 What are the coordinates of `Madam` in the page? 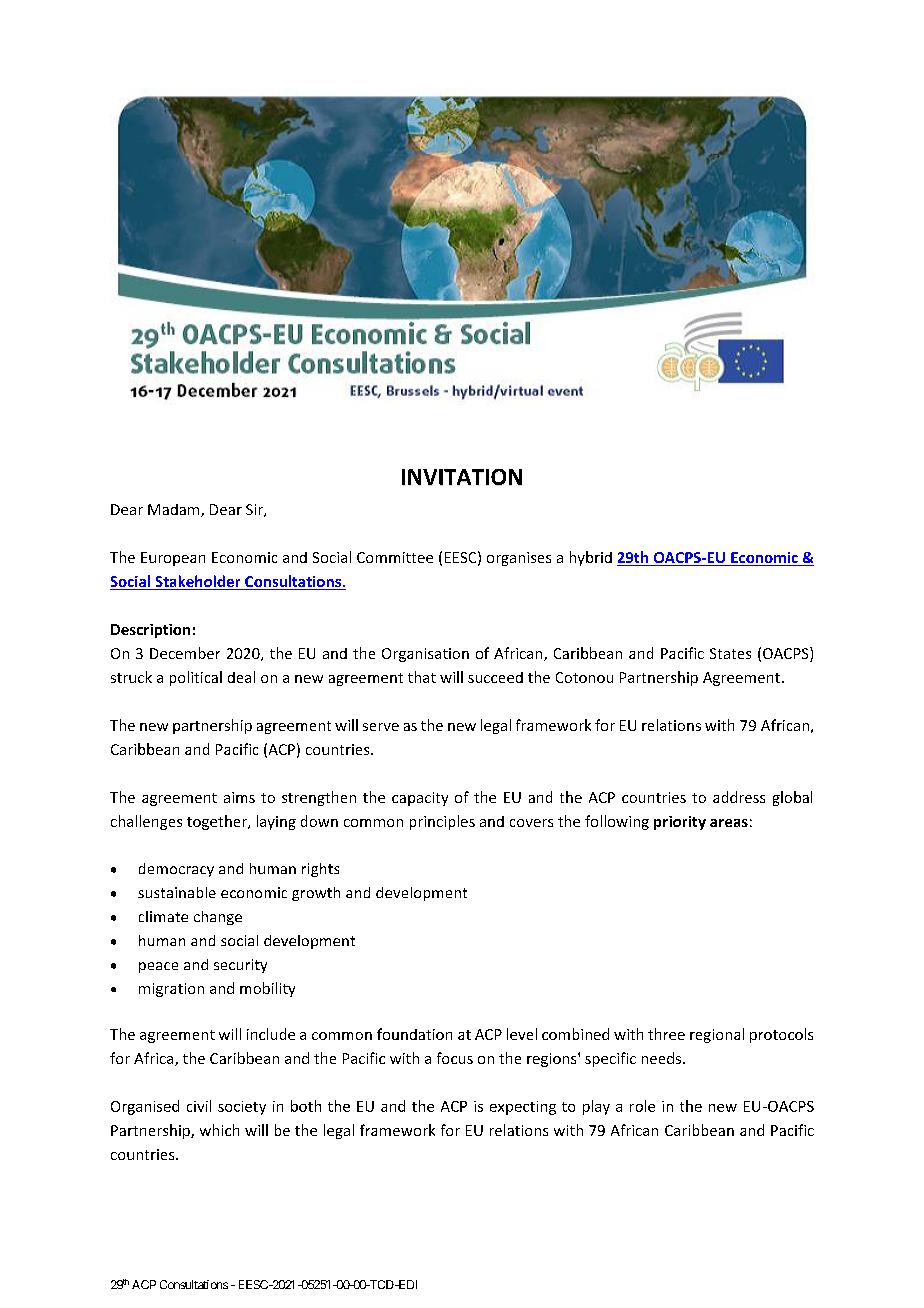 It's located at (175, 510).
